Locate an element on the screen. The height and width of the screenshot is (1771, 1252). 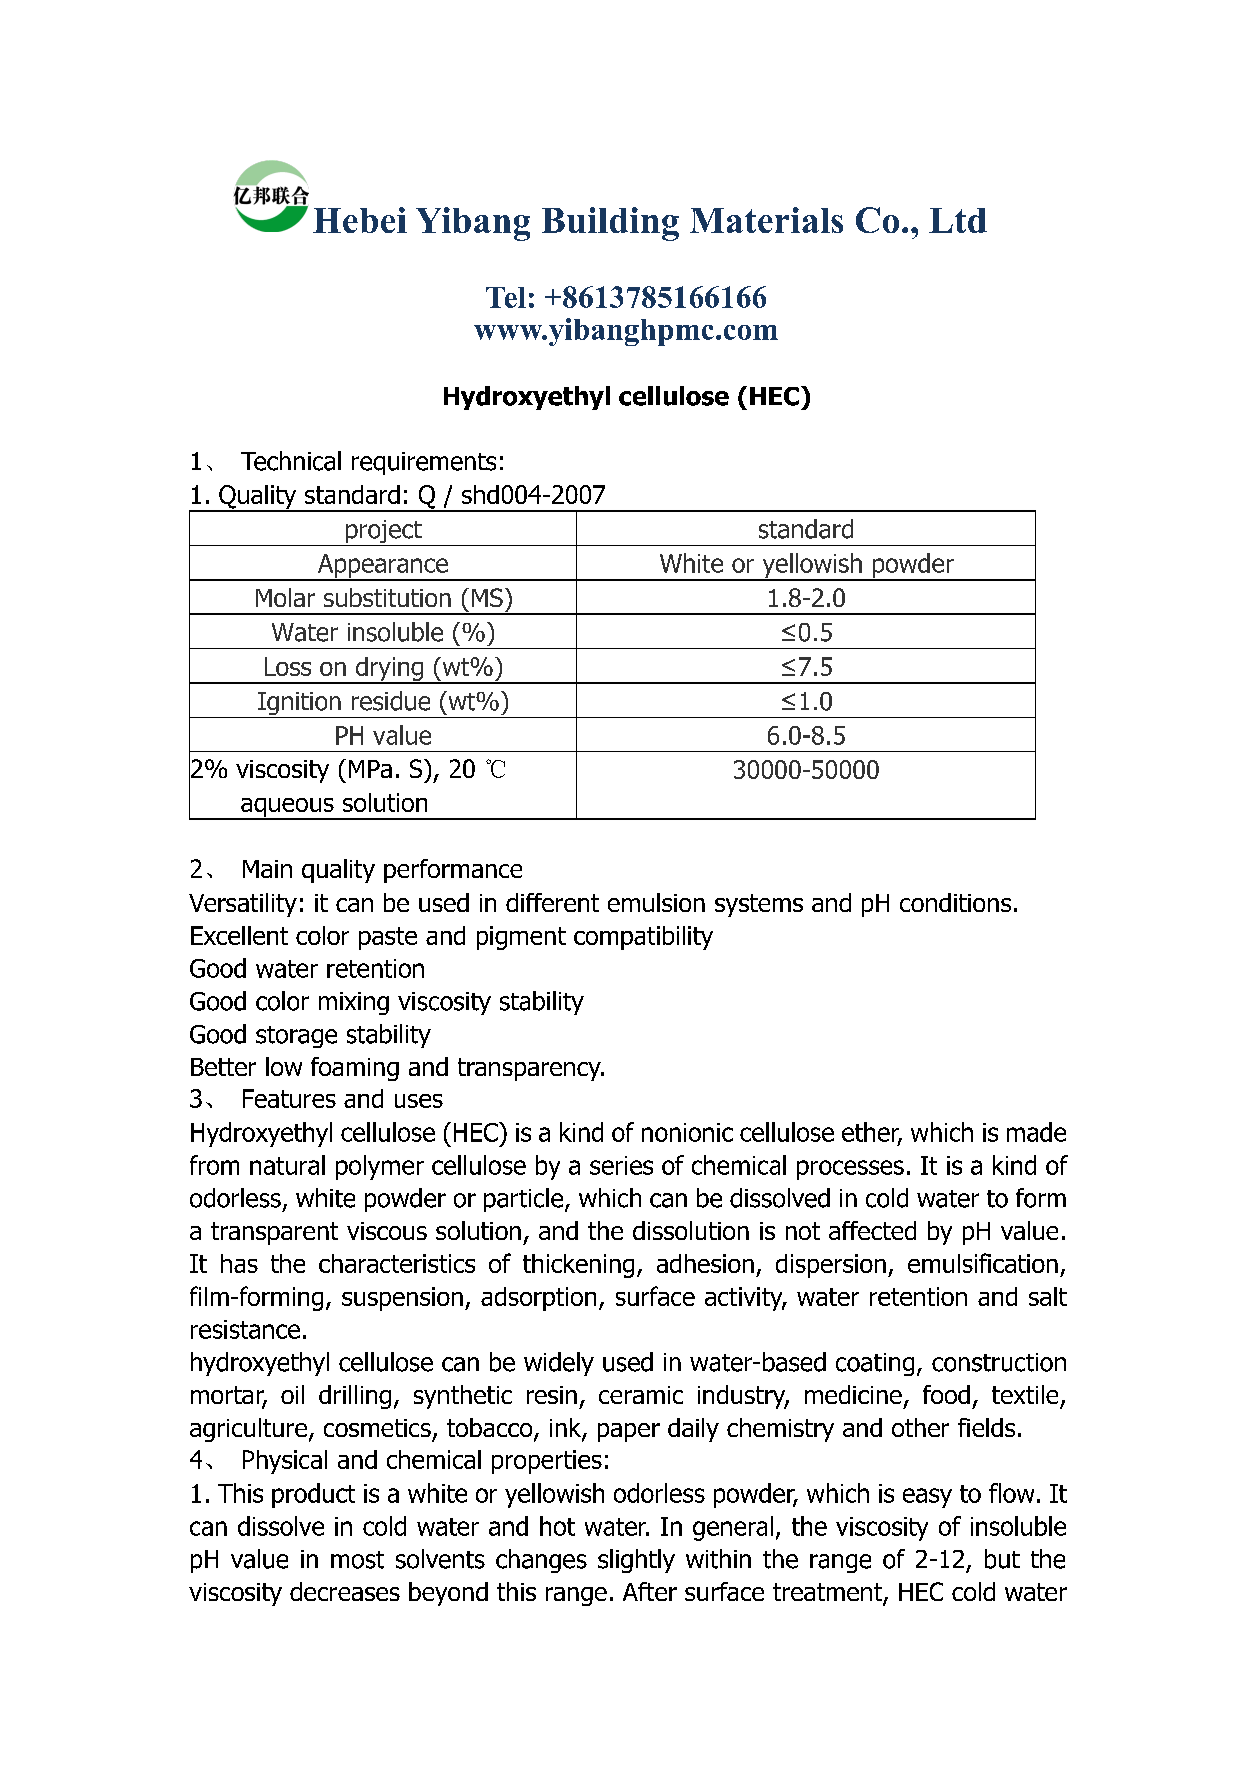
Building is located at coordinates (610, 224).
